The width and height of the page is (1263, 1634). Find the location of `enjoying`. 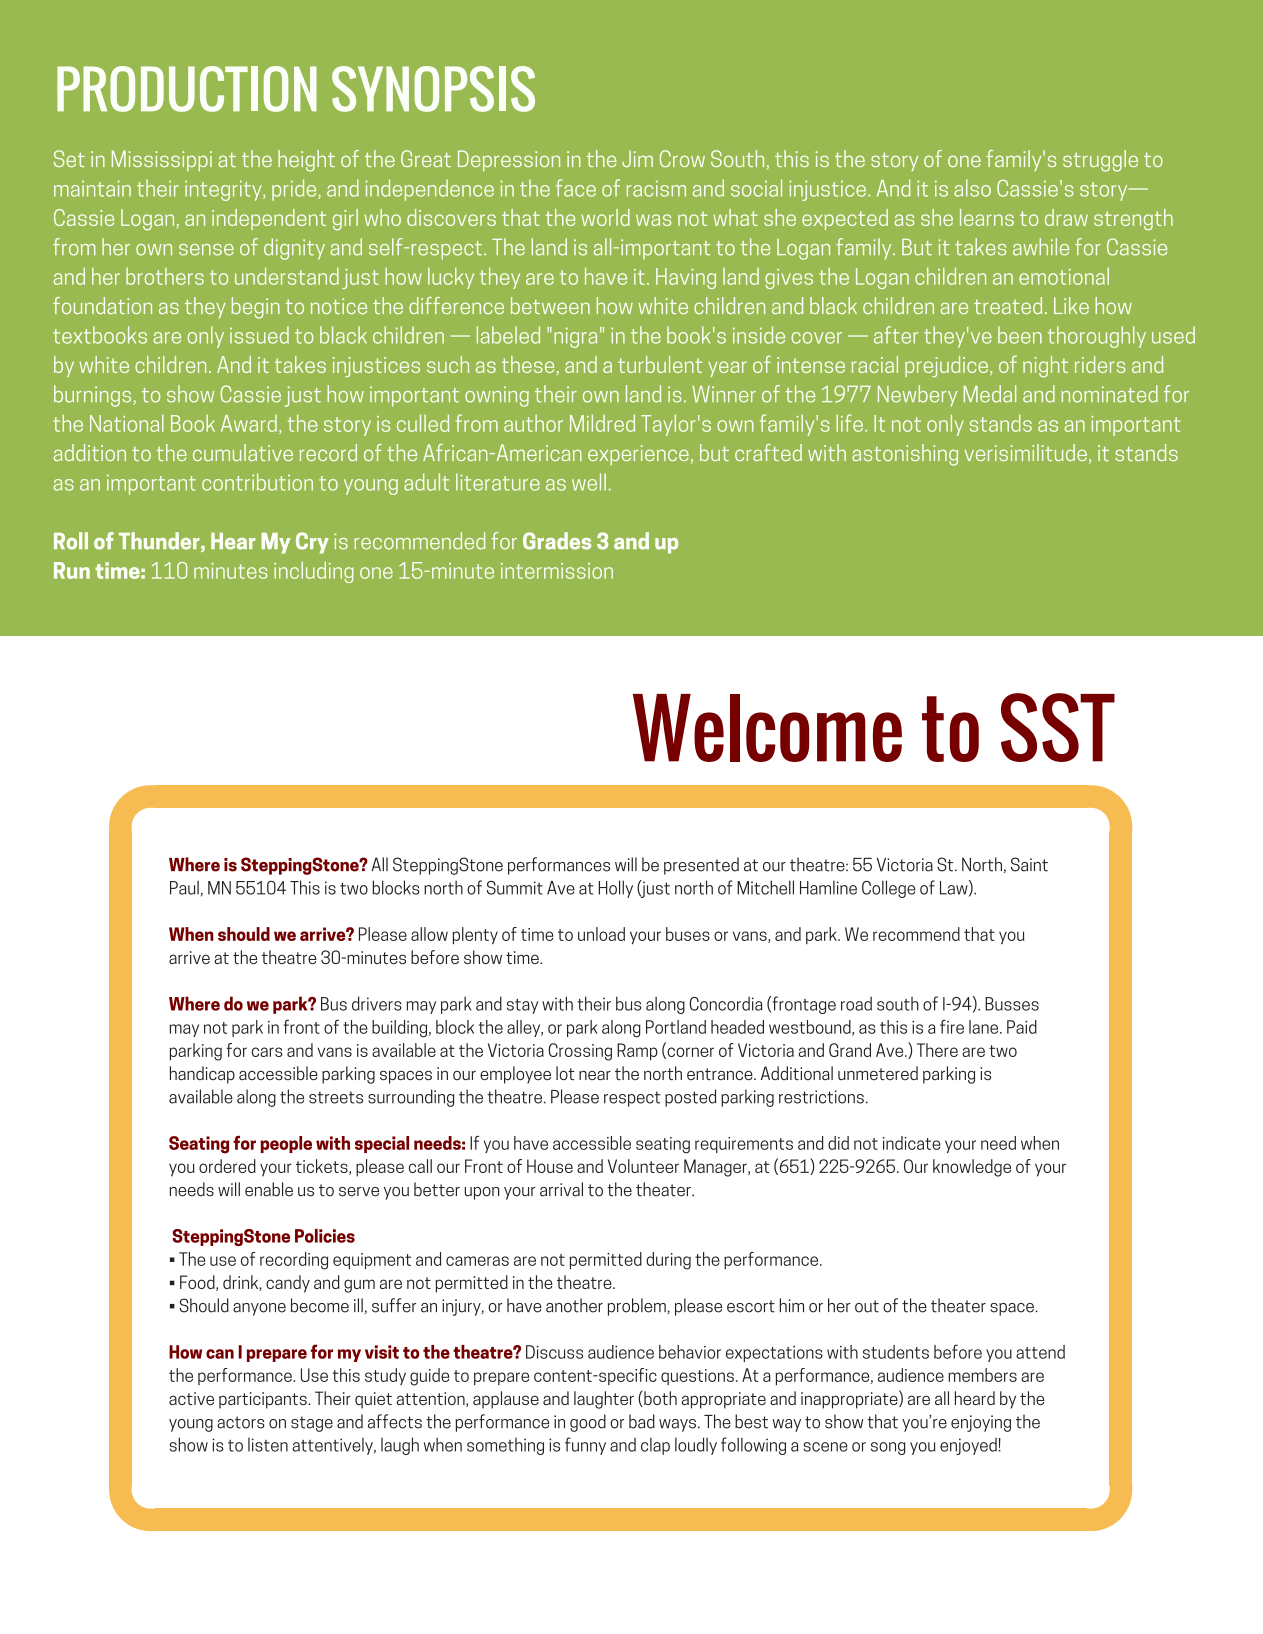

enjoying is located at coordinates (981, 1423).
